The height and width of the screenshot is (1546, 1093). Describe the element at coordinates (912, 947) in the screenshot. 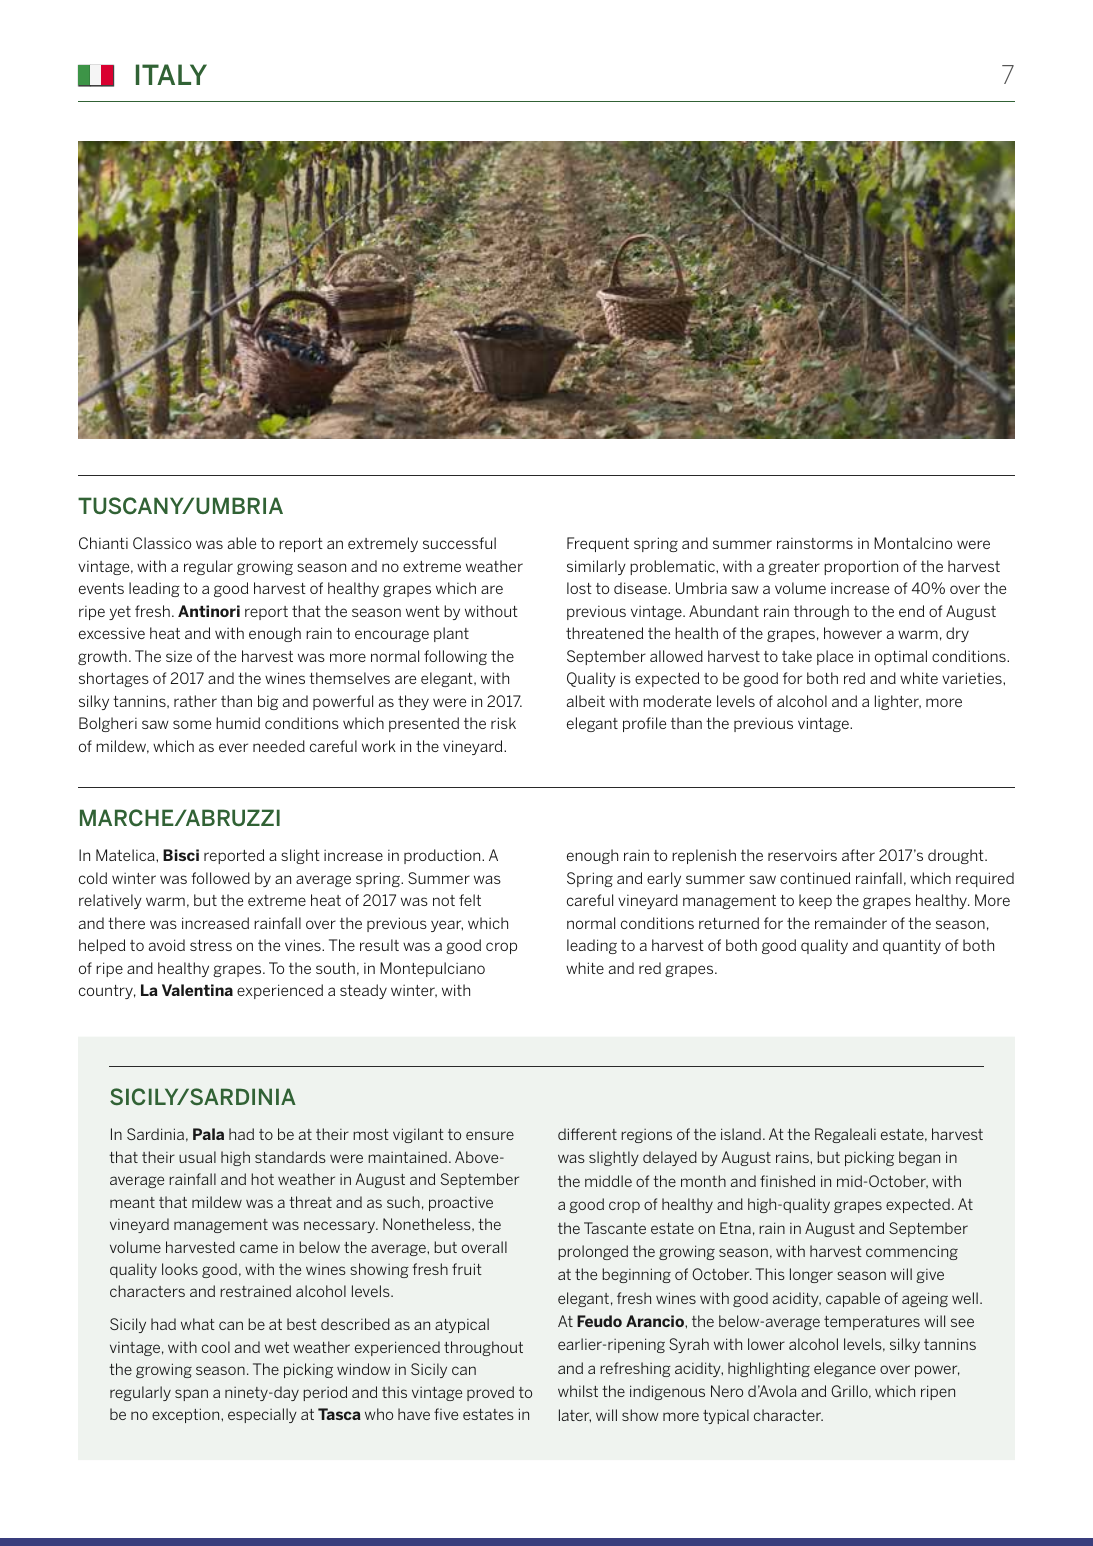

I see `quantity` at that location.
